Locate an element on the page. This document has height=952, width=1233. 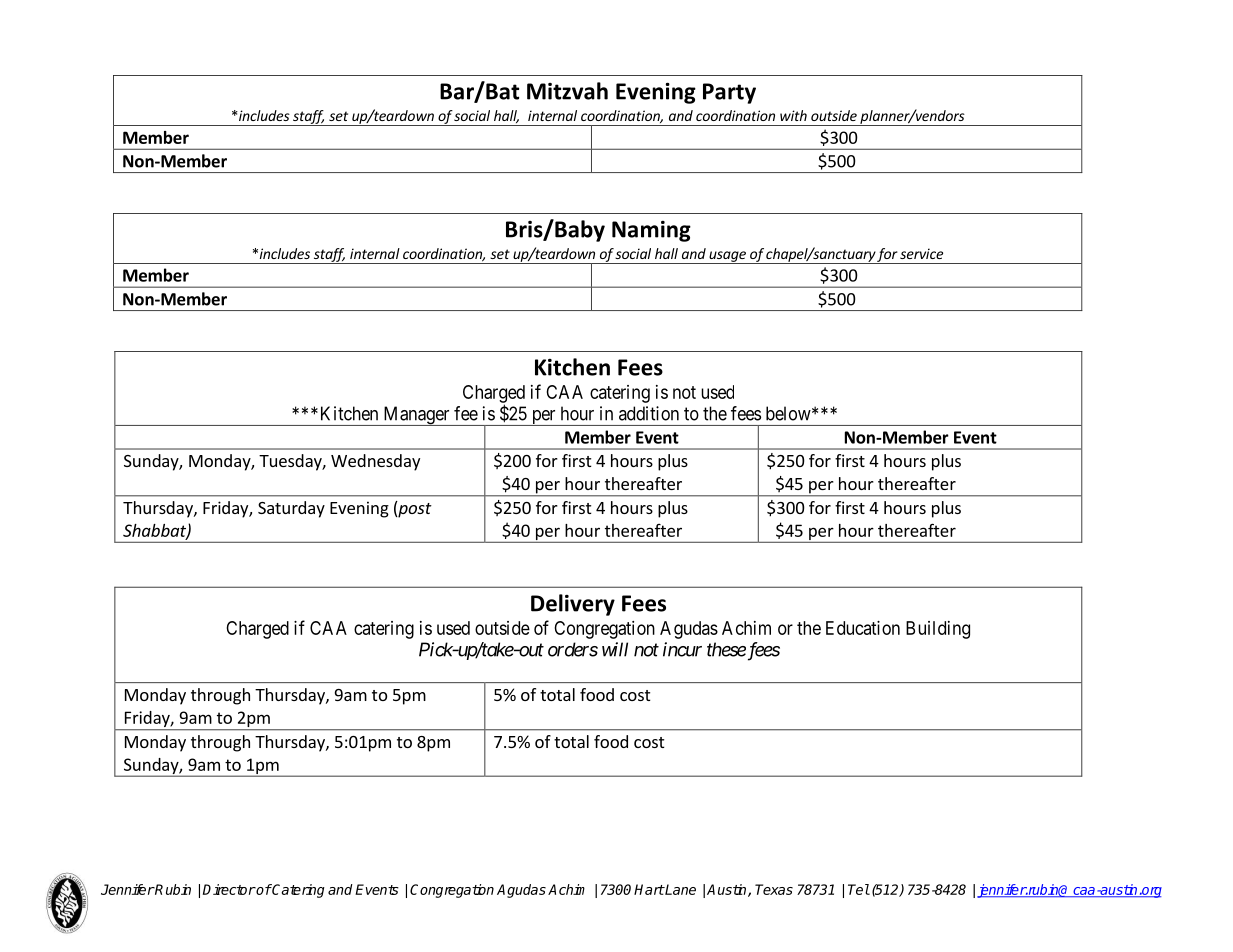
Mitzvah is located at coordinates (567, 91).
